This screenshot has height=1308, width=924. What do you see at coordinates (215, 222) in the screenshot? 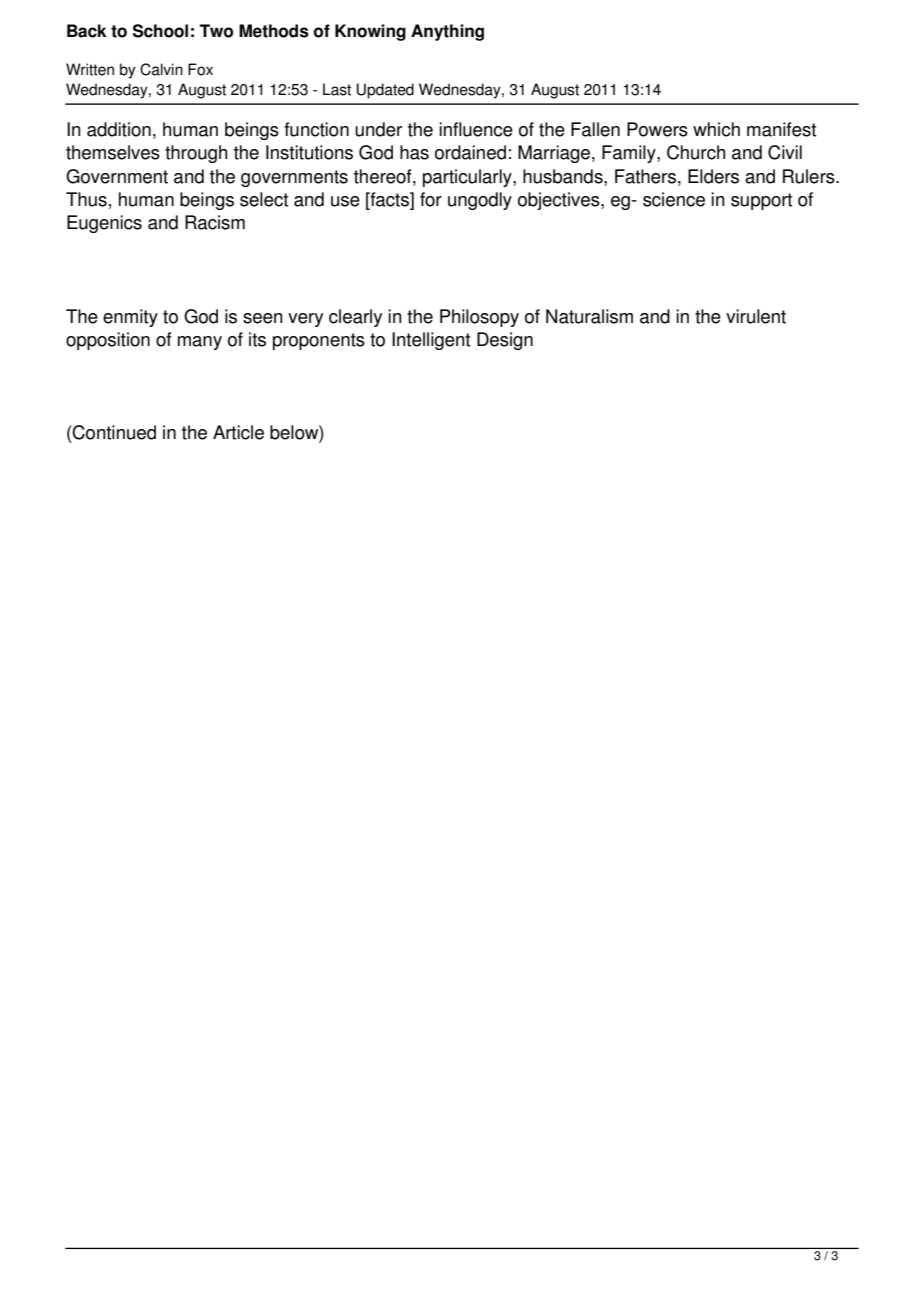
I see `Racism` at bounding box center [215, 222].
